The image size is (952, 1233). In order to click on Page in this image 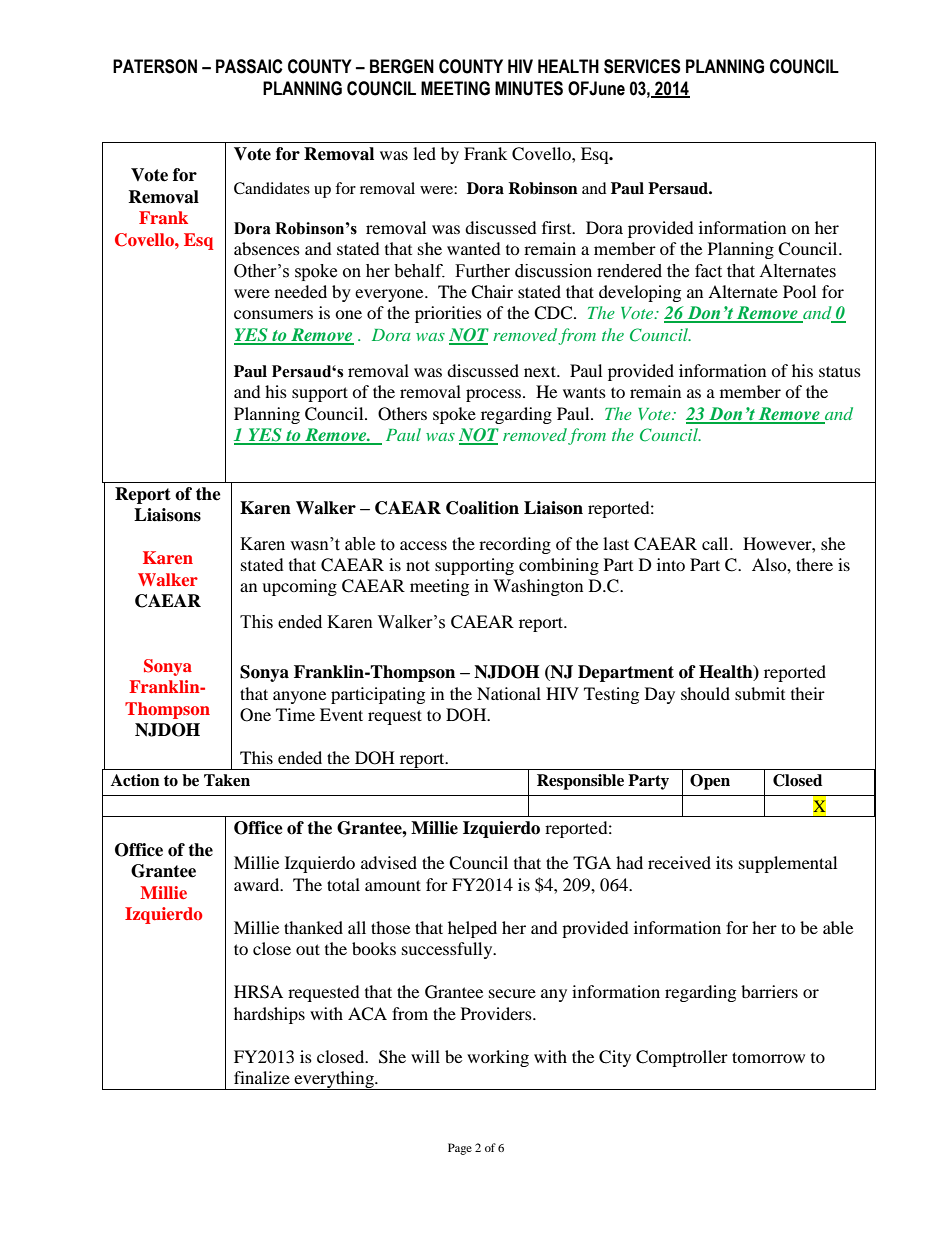, I will do `click(460, 1149)`.
